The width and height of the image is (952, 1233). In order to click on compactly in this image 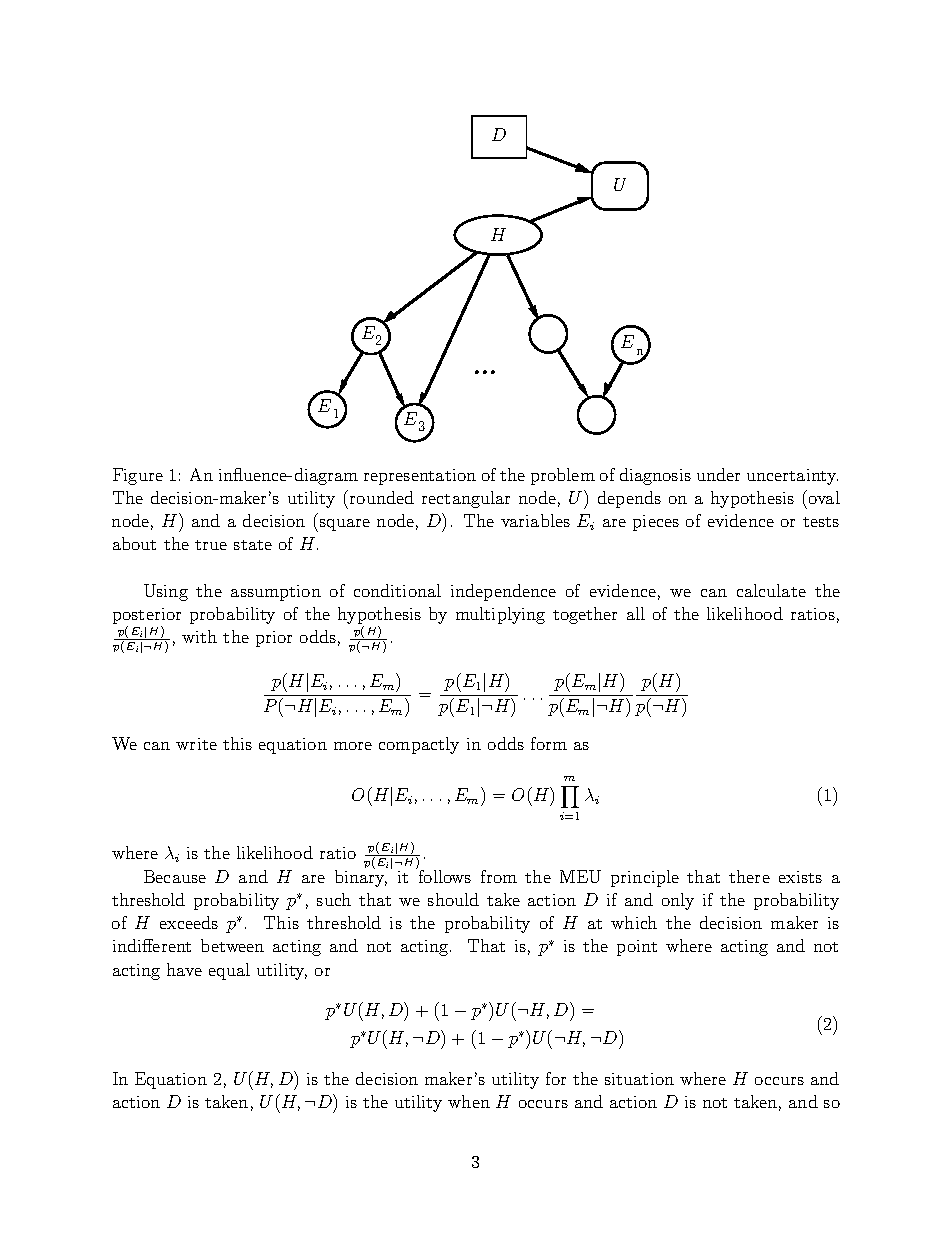, I will do `click(419, 745)`.
